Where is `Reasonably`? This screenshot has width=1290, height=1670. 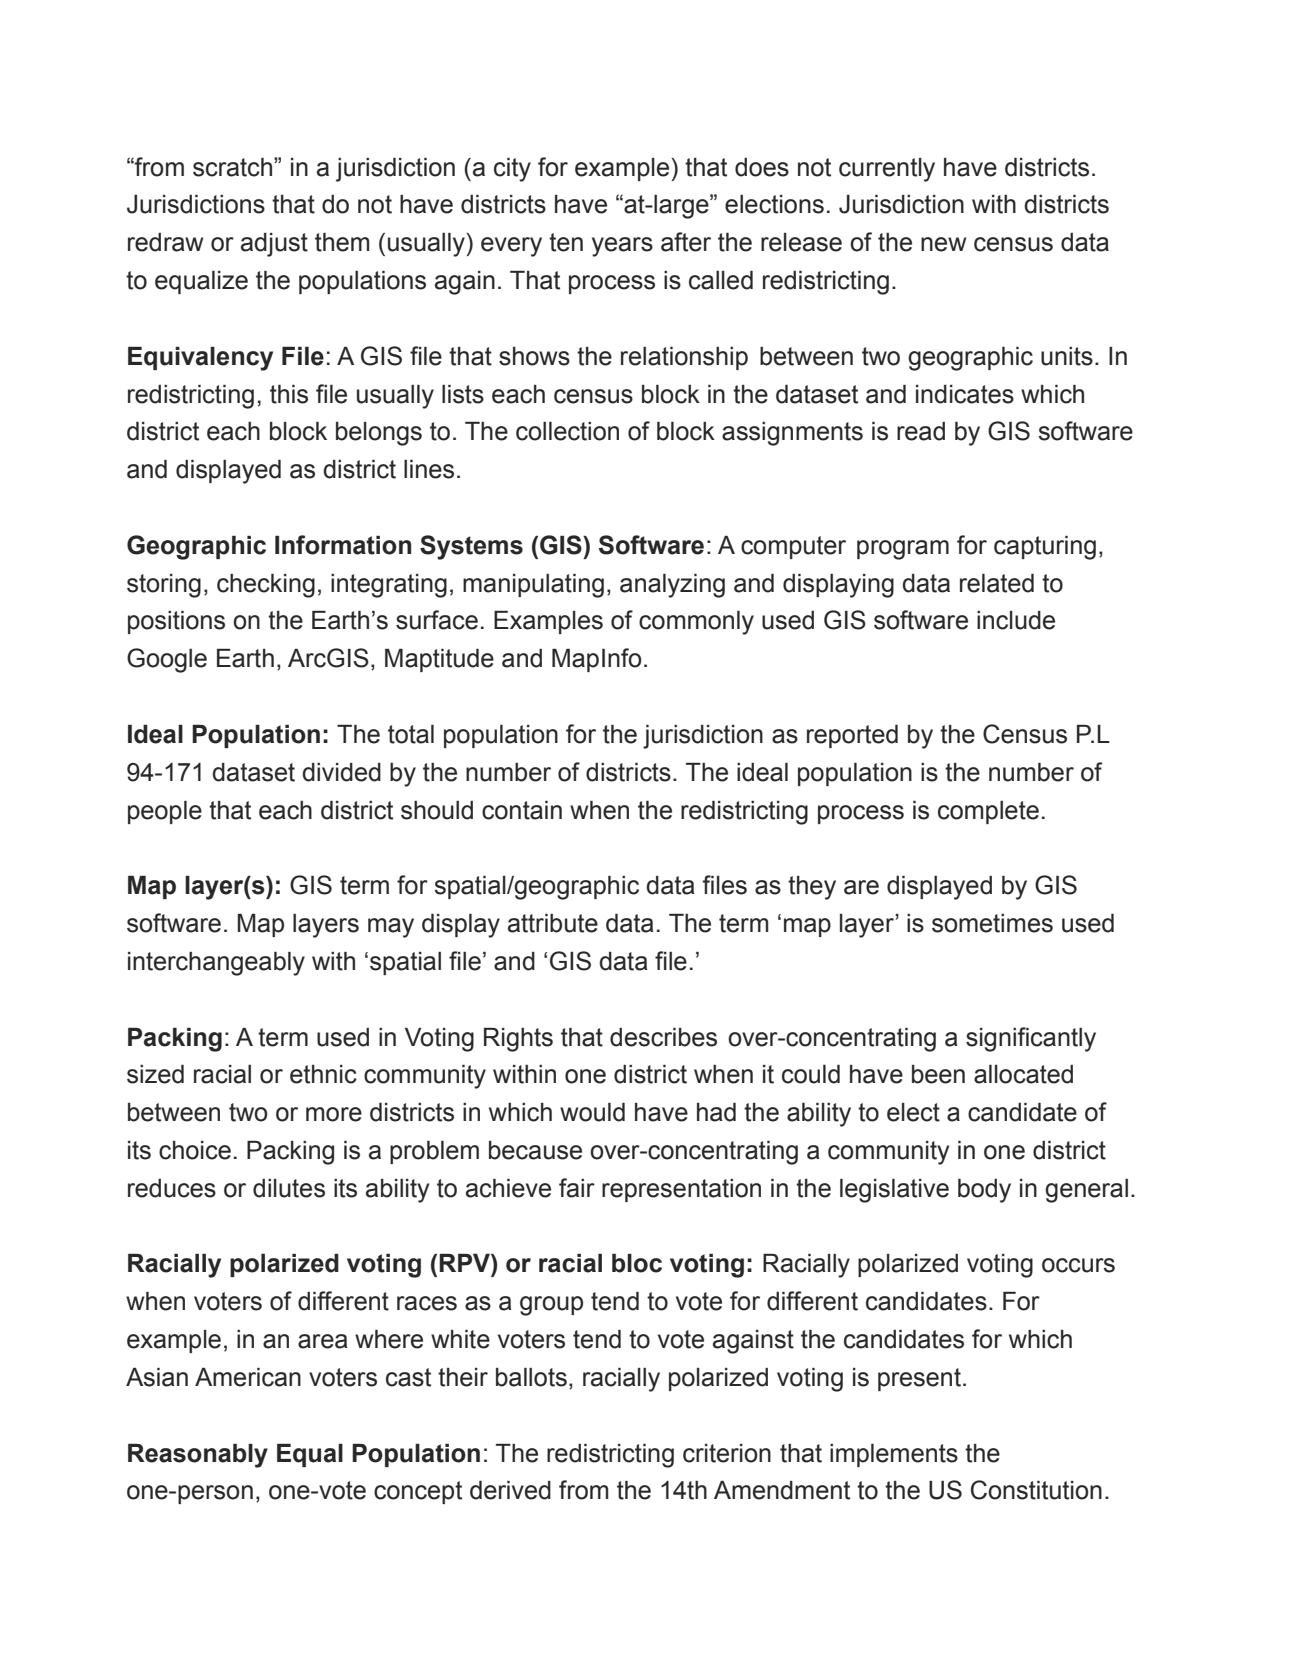
Reasonably is located at coordinates (198, 1456).
